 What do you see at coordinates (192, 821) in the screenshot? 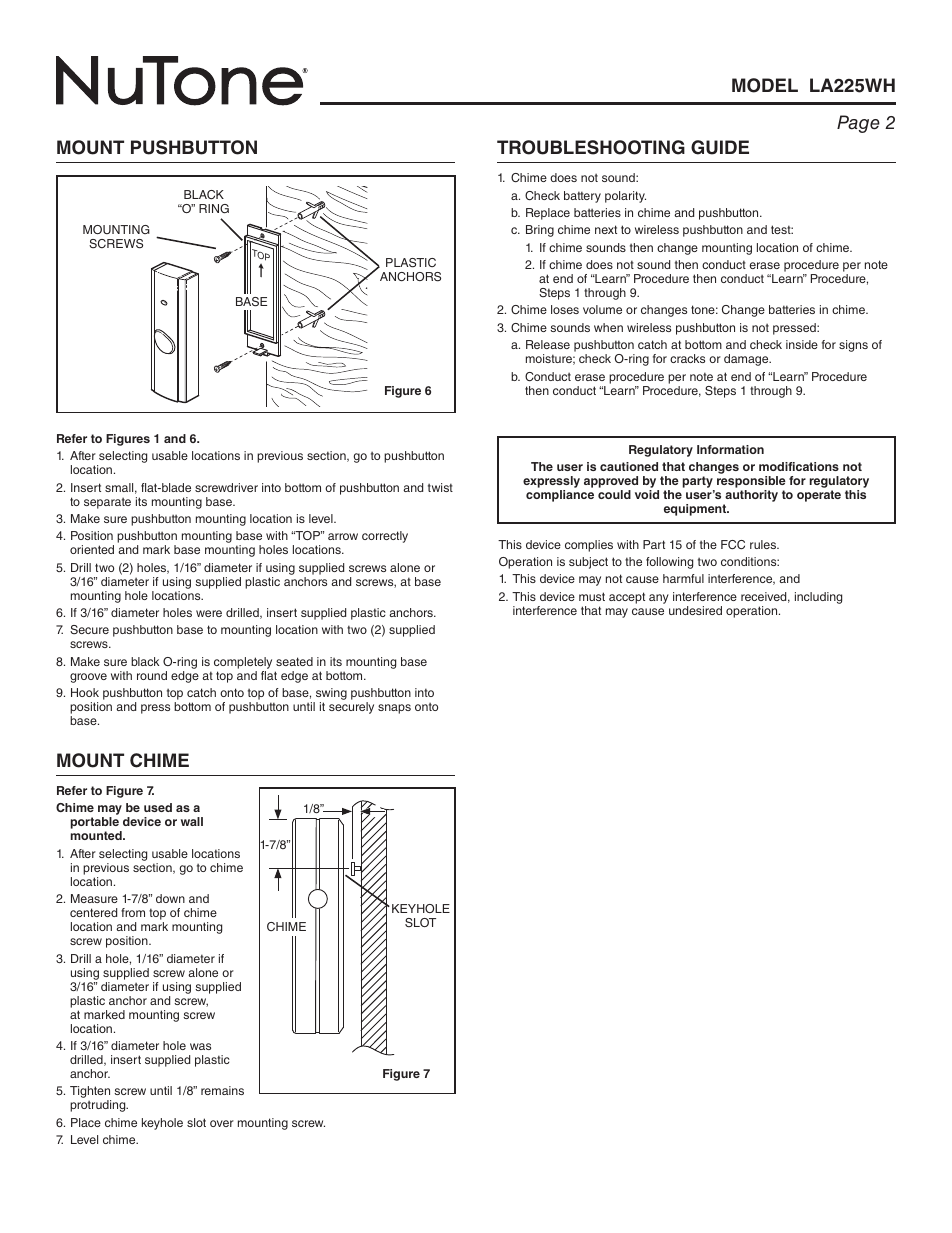
I see `wall` at bounding box center [192, 821].
